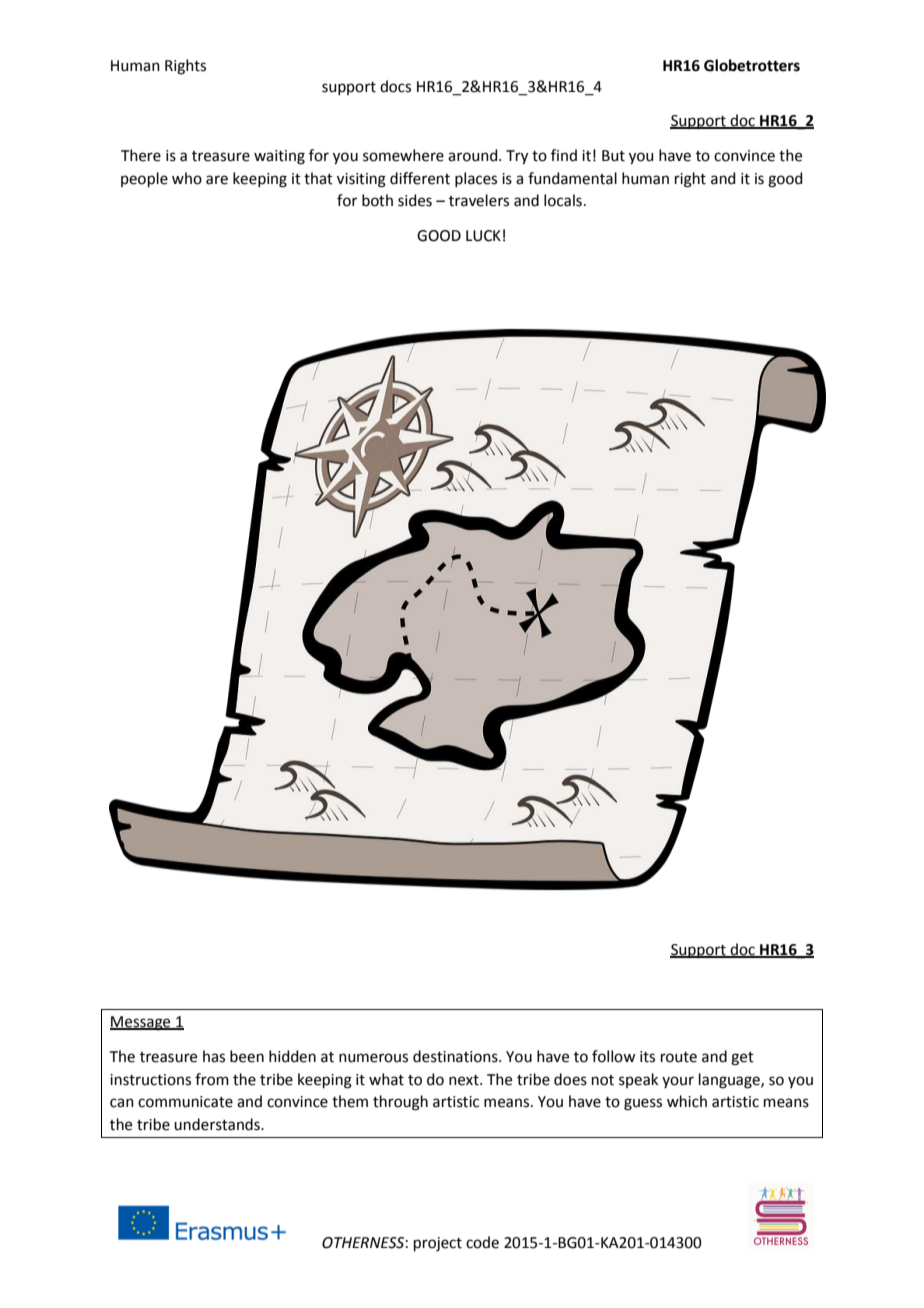  What do you see at coordinates (643, 1104) in the document?
I see `guess` at bounding box center [643, 1104].
